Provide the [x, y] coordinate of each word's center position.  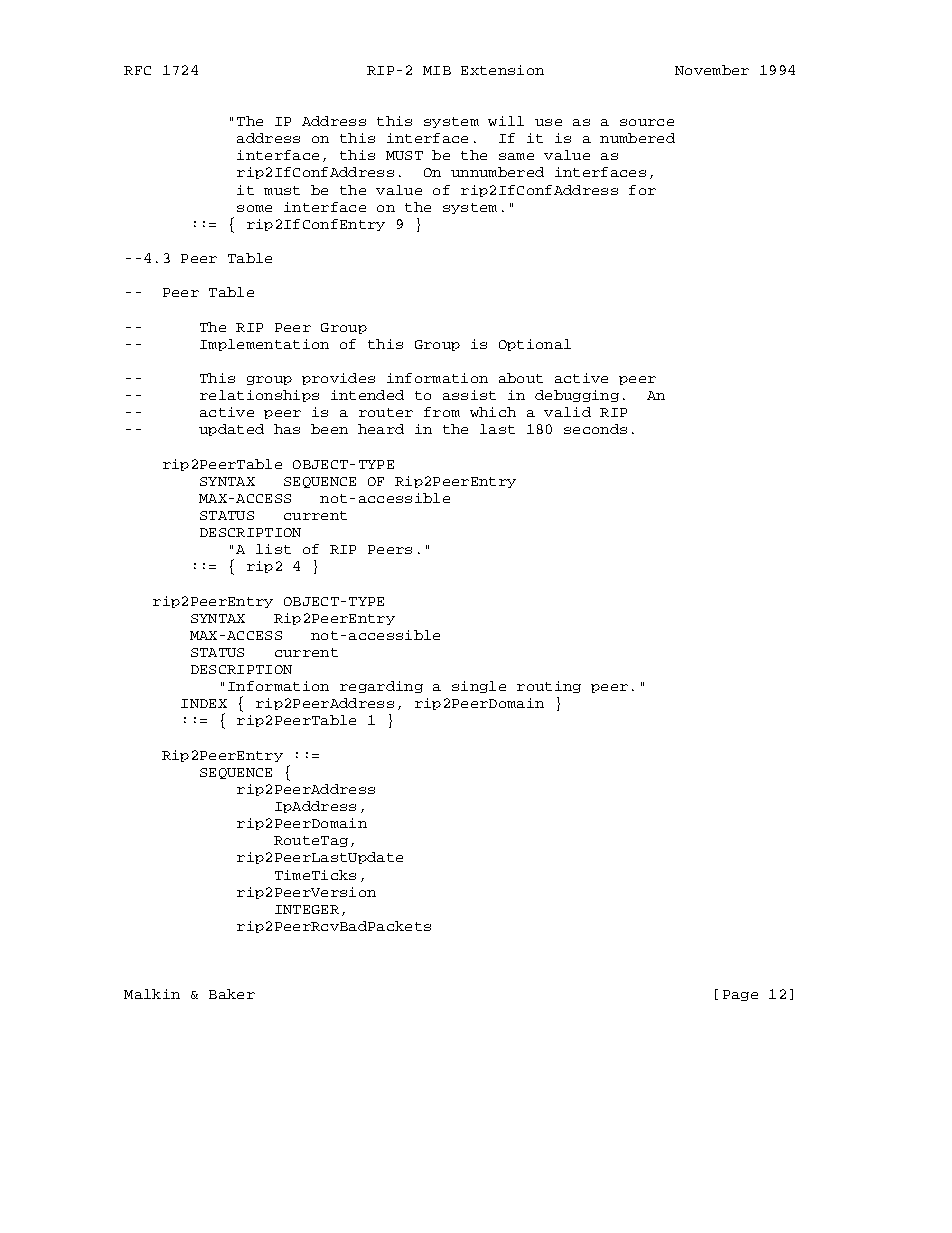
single [479, 687]
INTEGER [307, 909]
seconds [595, 429]
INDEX [204, 703]
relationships [259, 396]
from [442, 412]
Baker [232, 994]
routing [549, 687]
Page [740, 995]
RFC [137, 70]
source [647, 122]
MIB [437, 70]
